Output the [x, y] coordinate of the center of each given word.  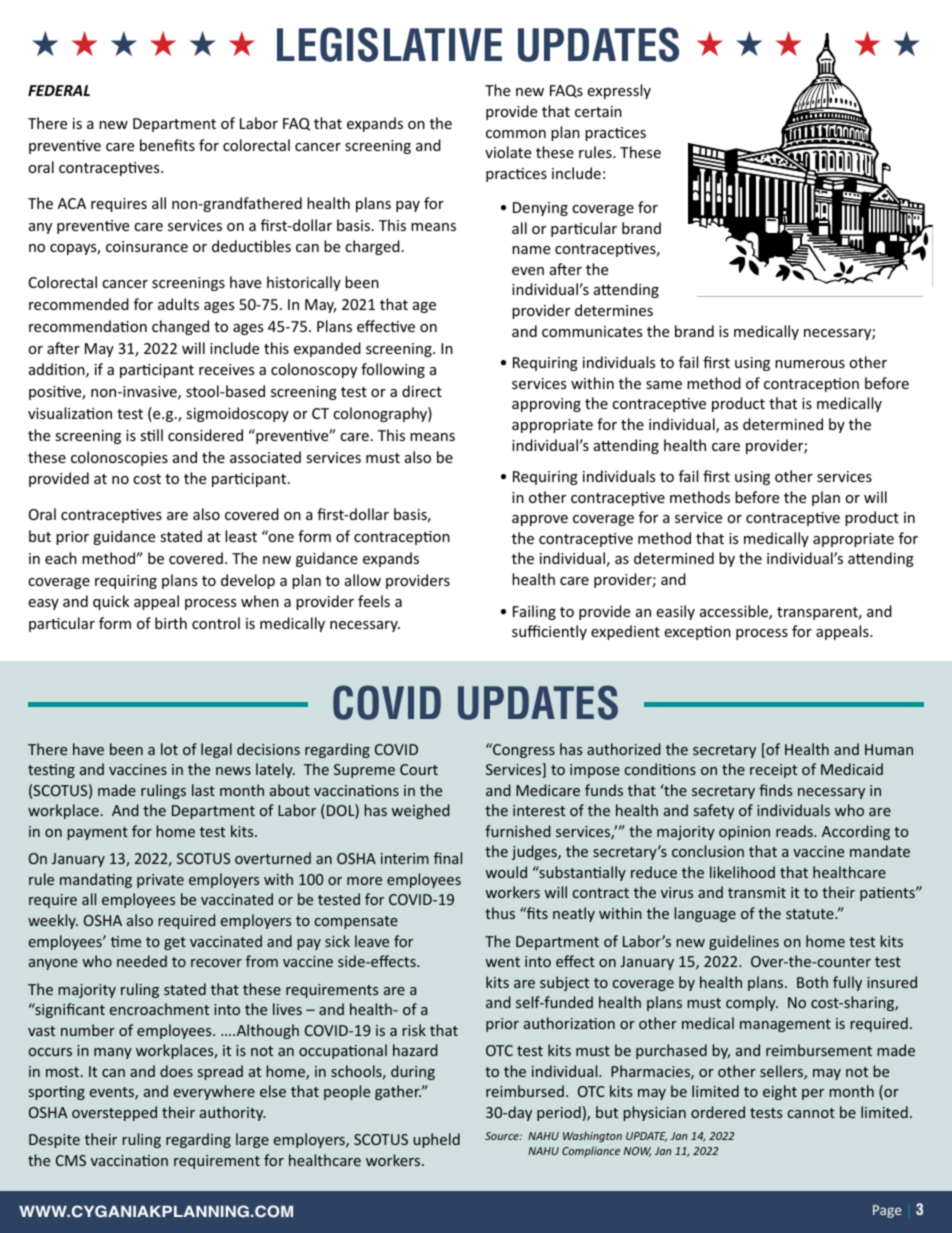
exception [697, 633]
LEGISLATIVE [389, 44]
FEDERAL [59, 90]
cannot [811, 1113]
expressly [619, 91]
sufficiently [549, 632]
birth [171, 623]
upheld [436, 1140]
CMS [71, 1160]
